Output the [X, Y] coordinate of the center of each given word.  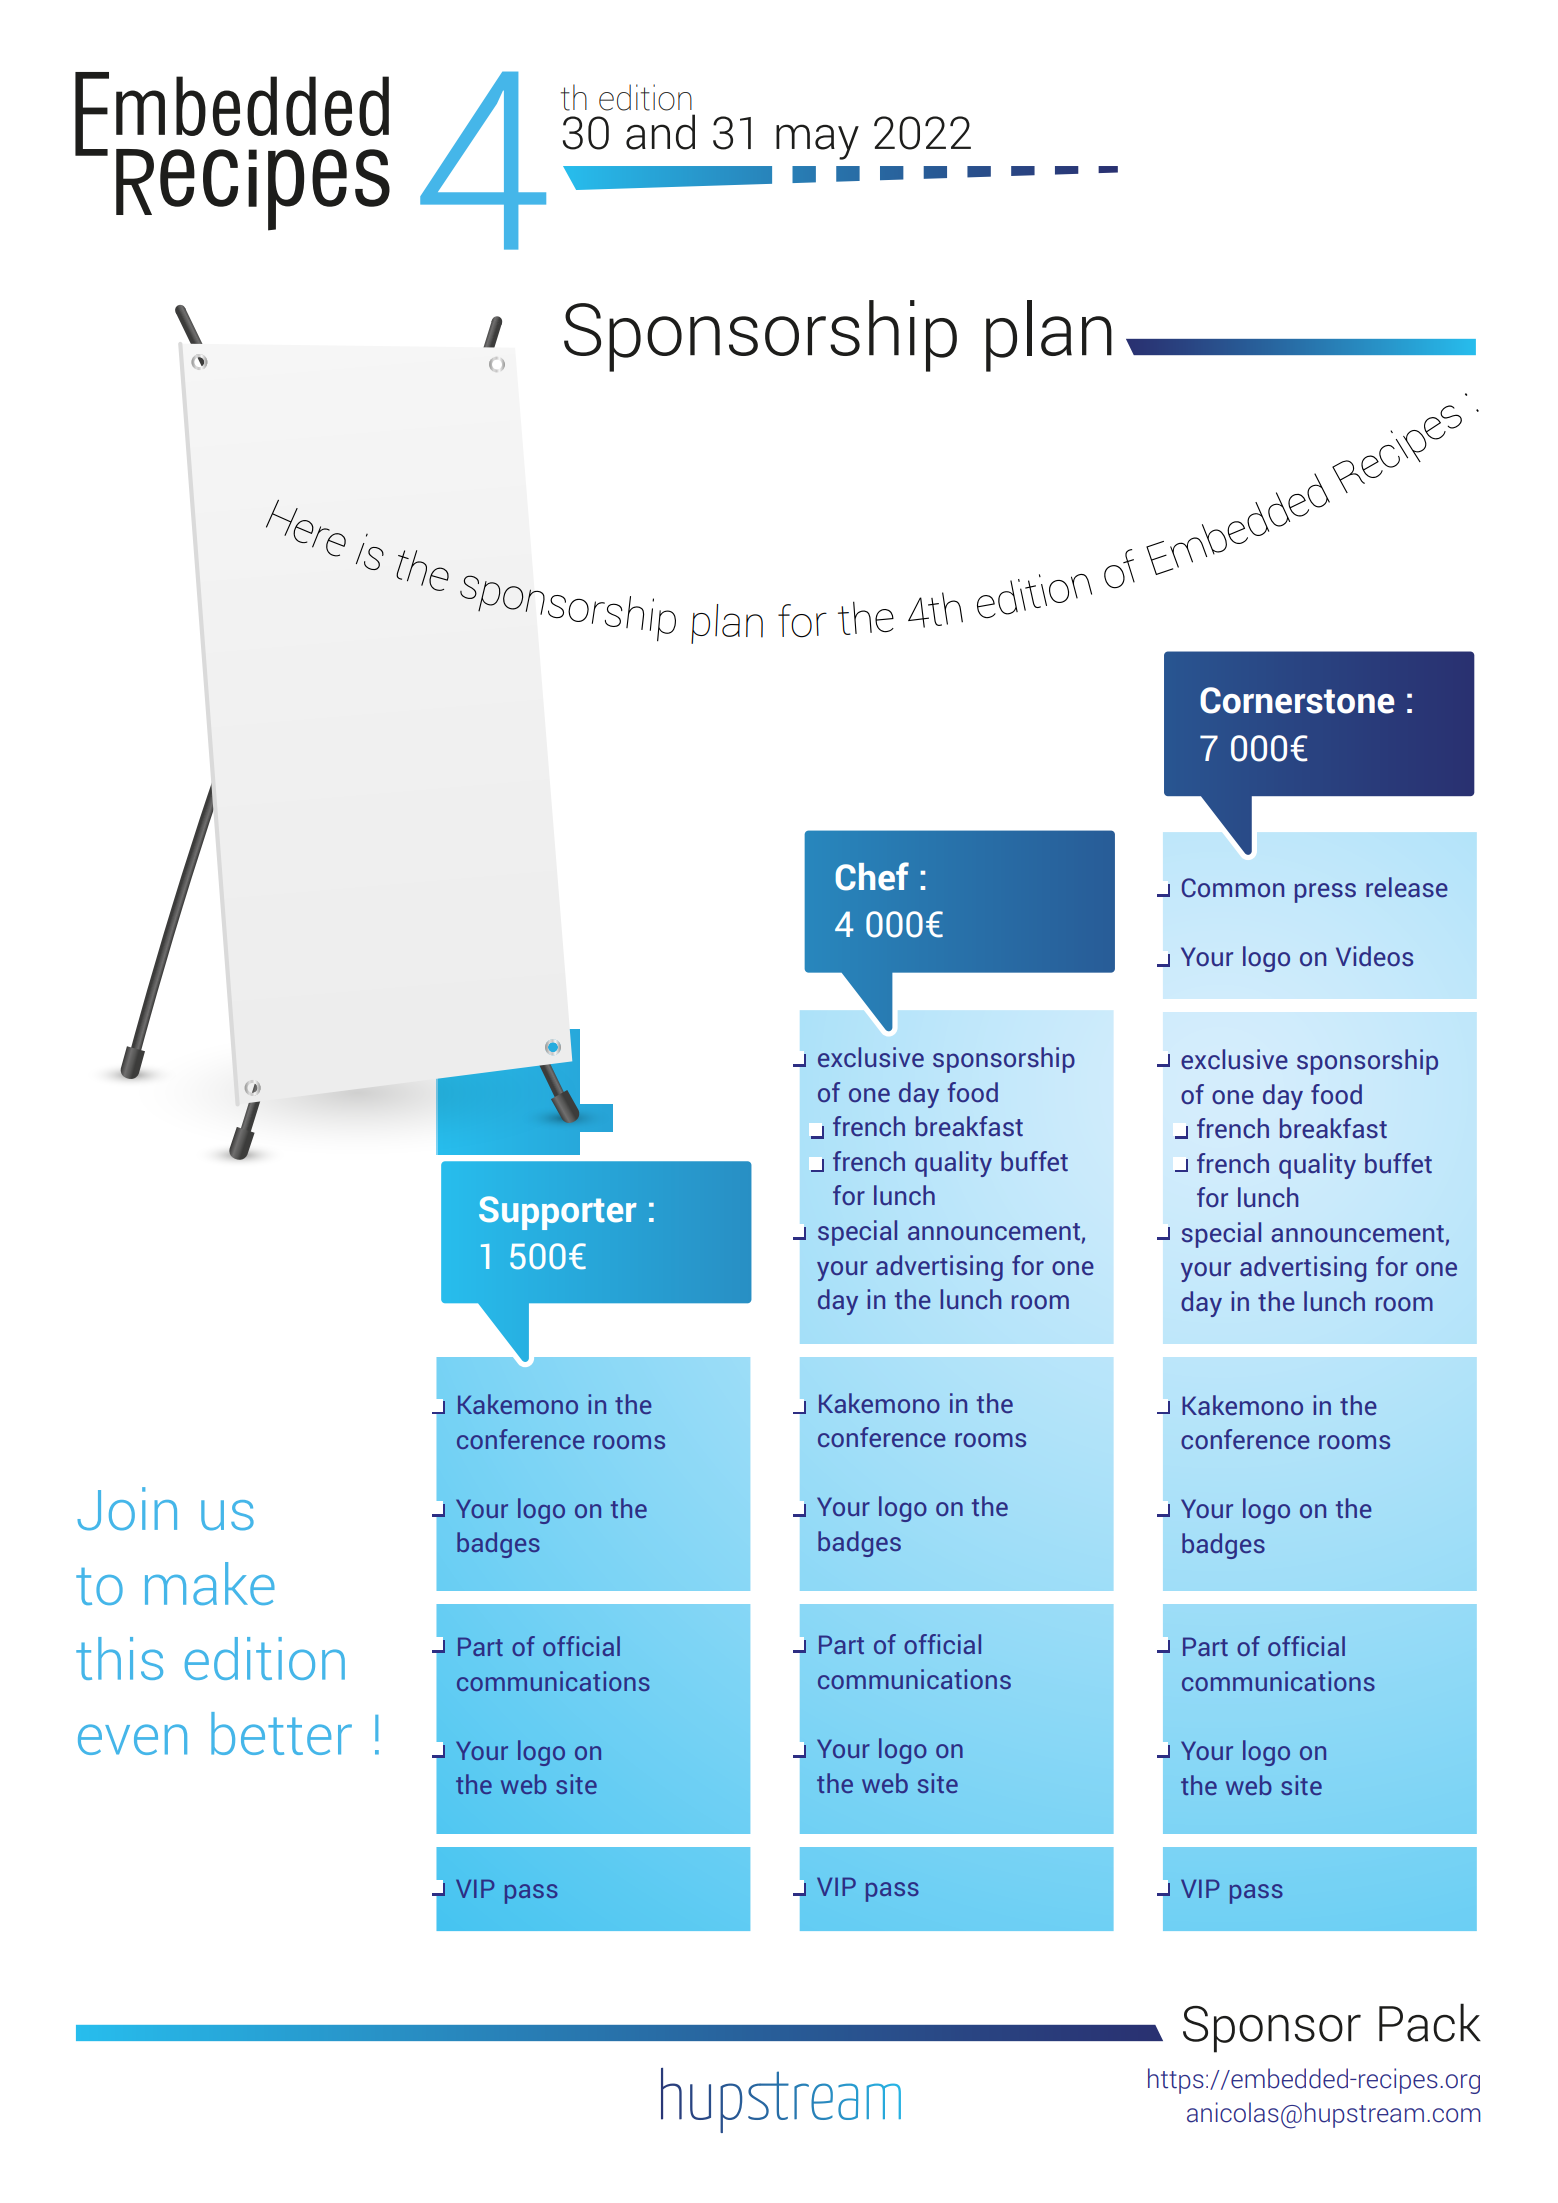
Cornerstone [1297, 700]
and [660, 132]
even [132, 1739]
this [119, 1658]
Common [1233, 887]
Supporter [558, 1213]
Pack [1430, 2022]
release [1407, 887]
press [1325, 893]
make [210, 1583]
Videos [1374, 956]
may [817, 142]
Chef [872, 876]
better [281, 1733]
